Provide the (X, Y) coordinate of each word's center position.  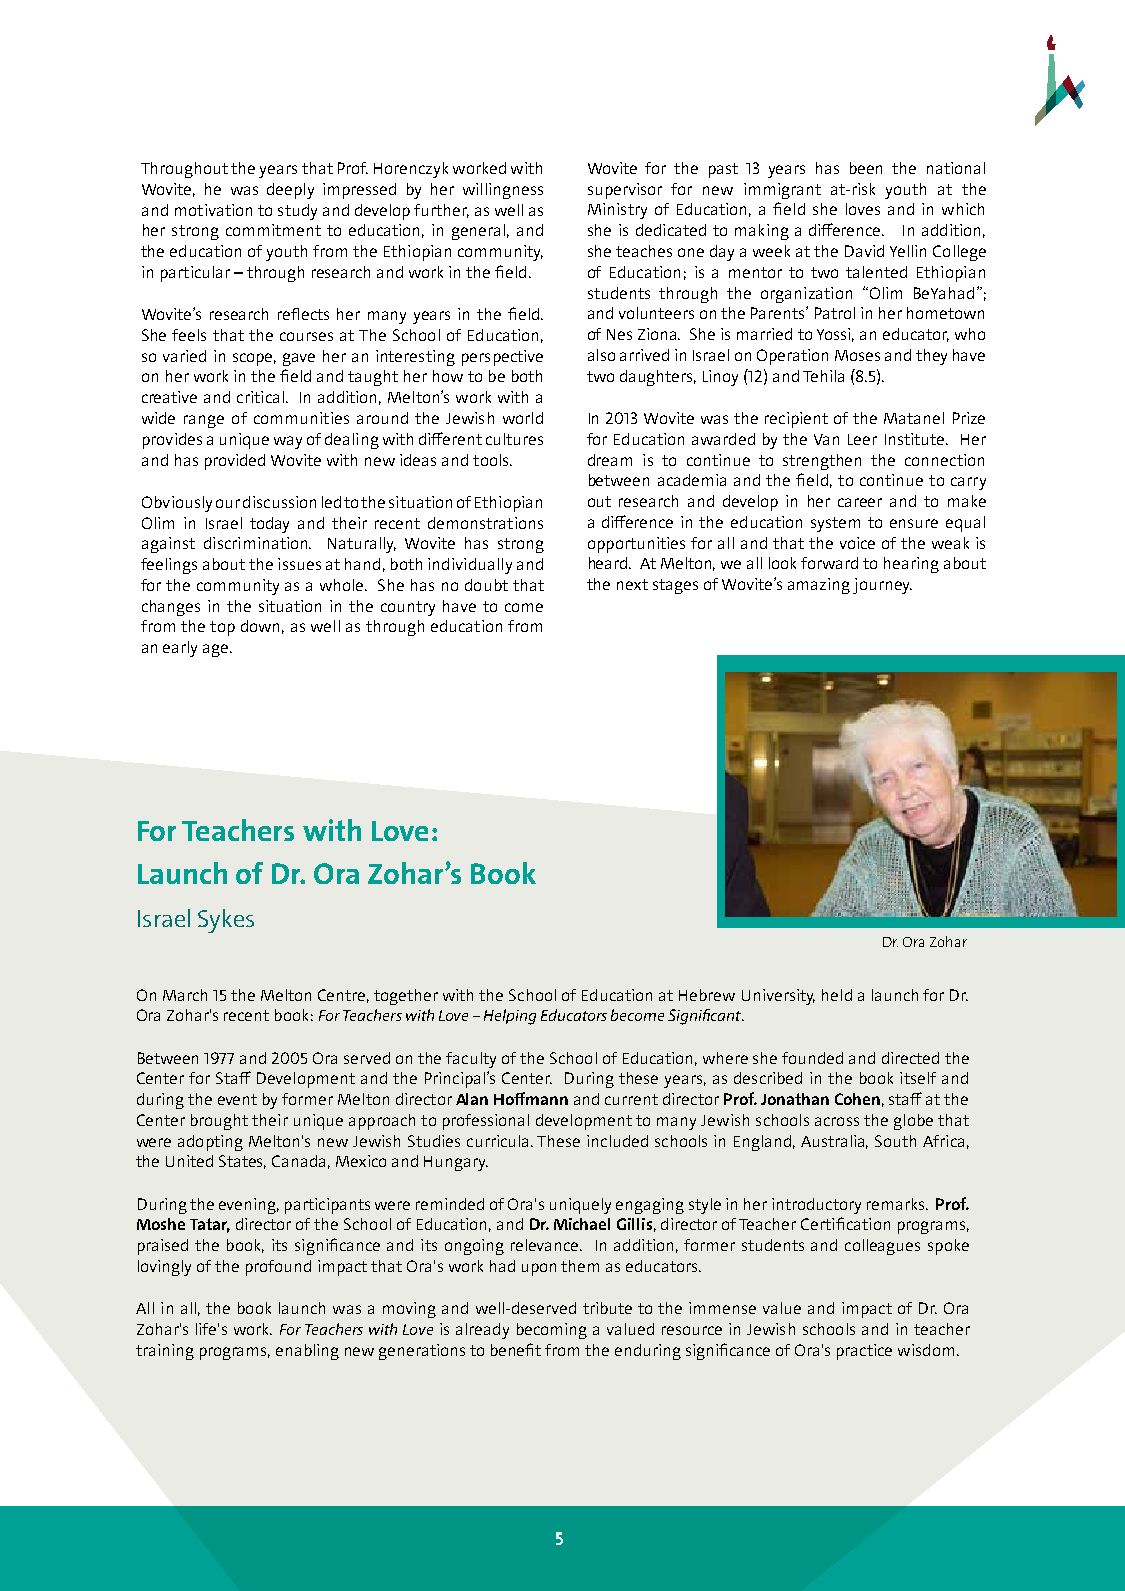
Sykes (226, 921)
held (837, 995)
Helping (510, 1017)
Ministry (617, 211)
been (866, 168)
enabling (307, 1352)
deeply (290, 191)
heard (609, 563)
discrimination (257, 543)
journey (882, 586)
